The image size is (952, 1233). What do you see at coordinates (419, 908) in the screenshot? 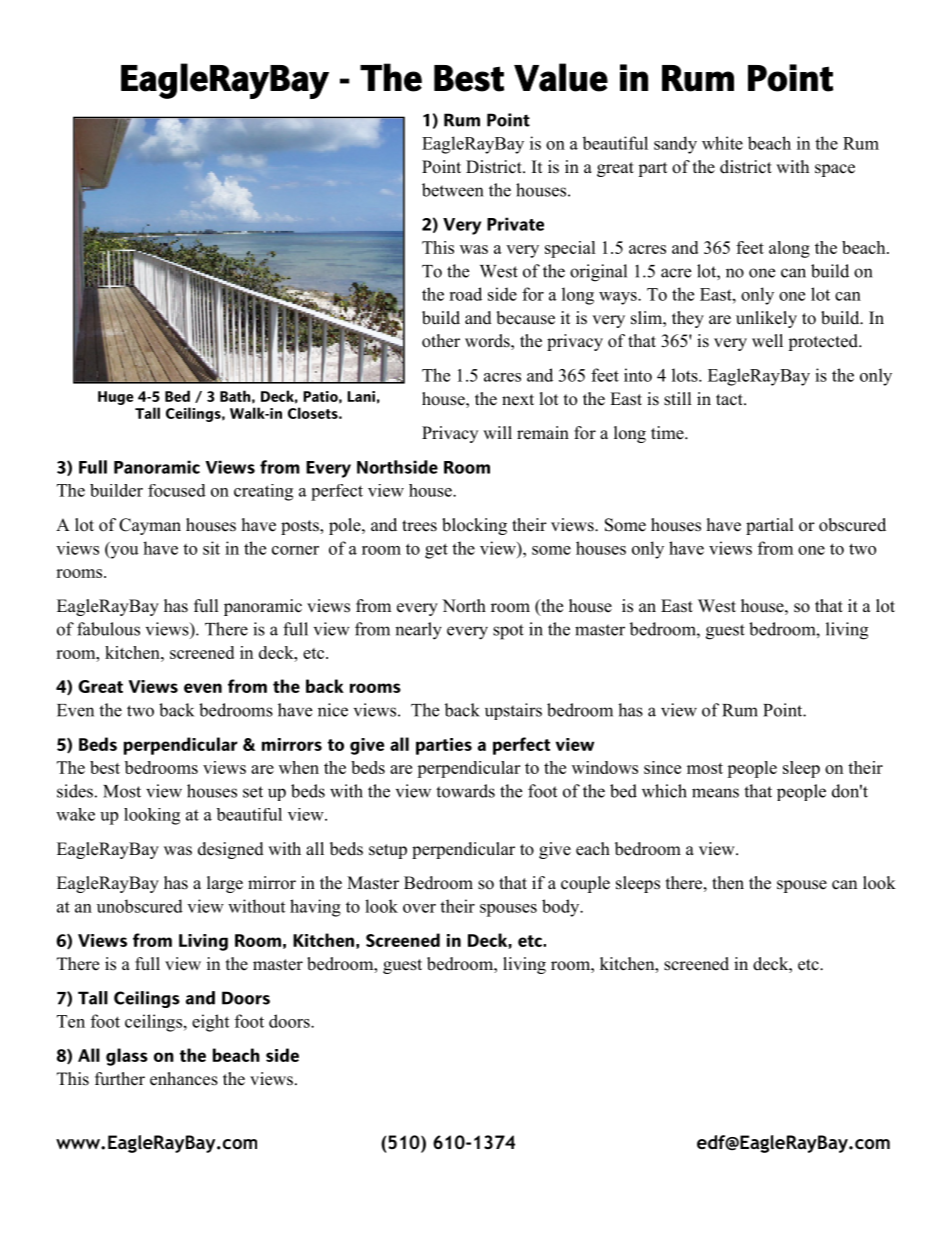
I see `over` at bounding box center [419, 908].
